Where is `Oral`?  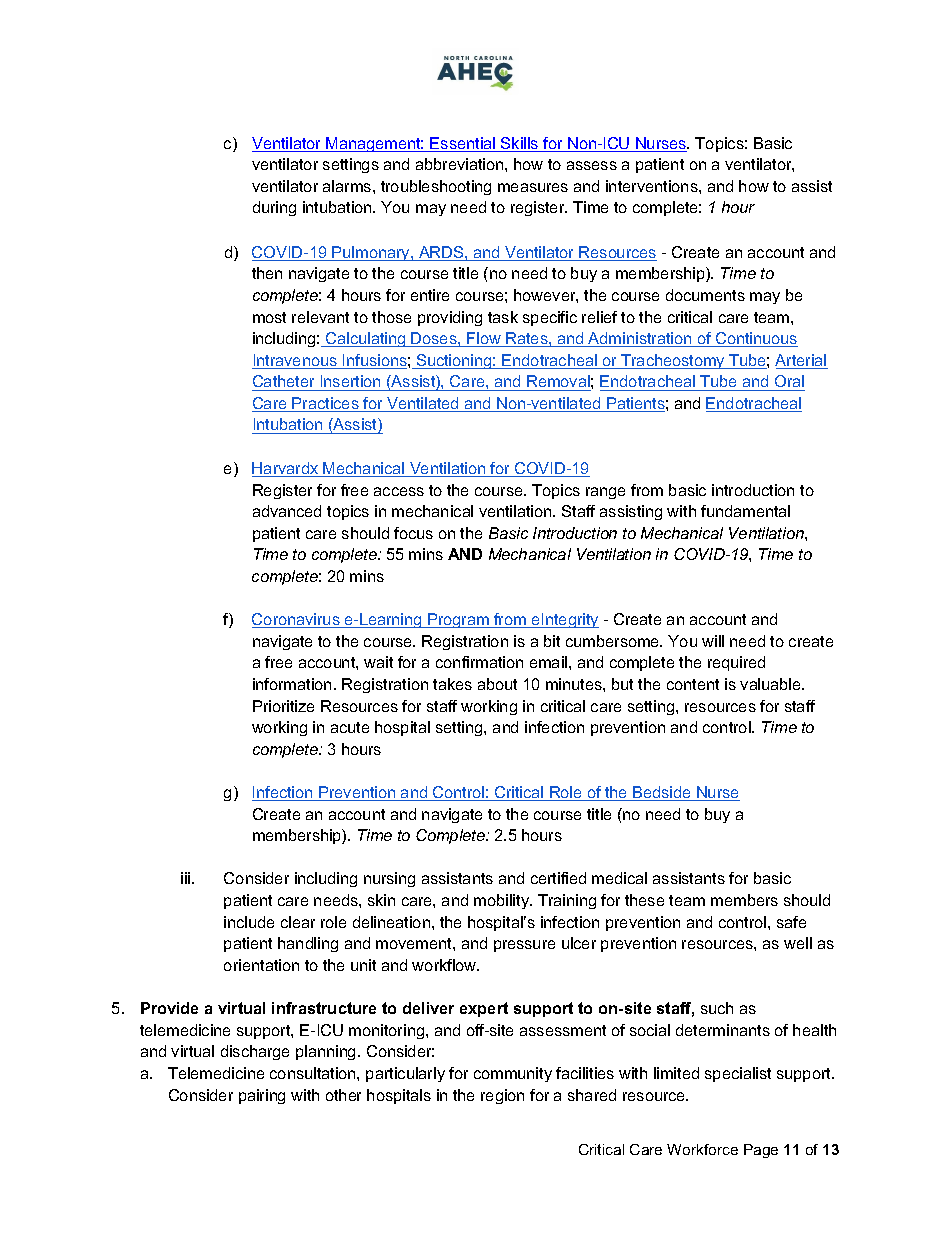
Oral is located at coordinates (789, 381).
